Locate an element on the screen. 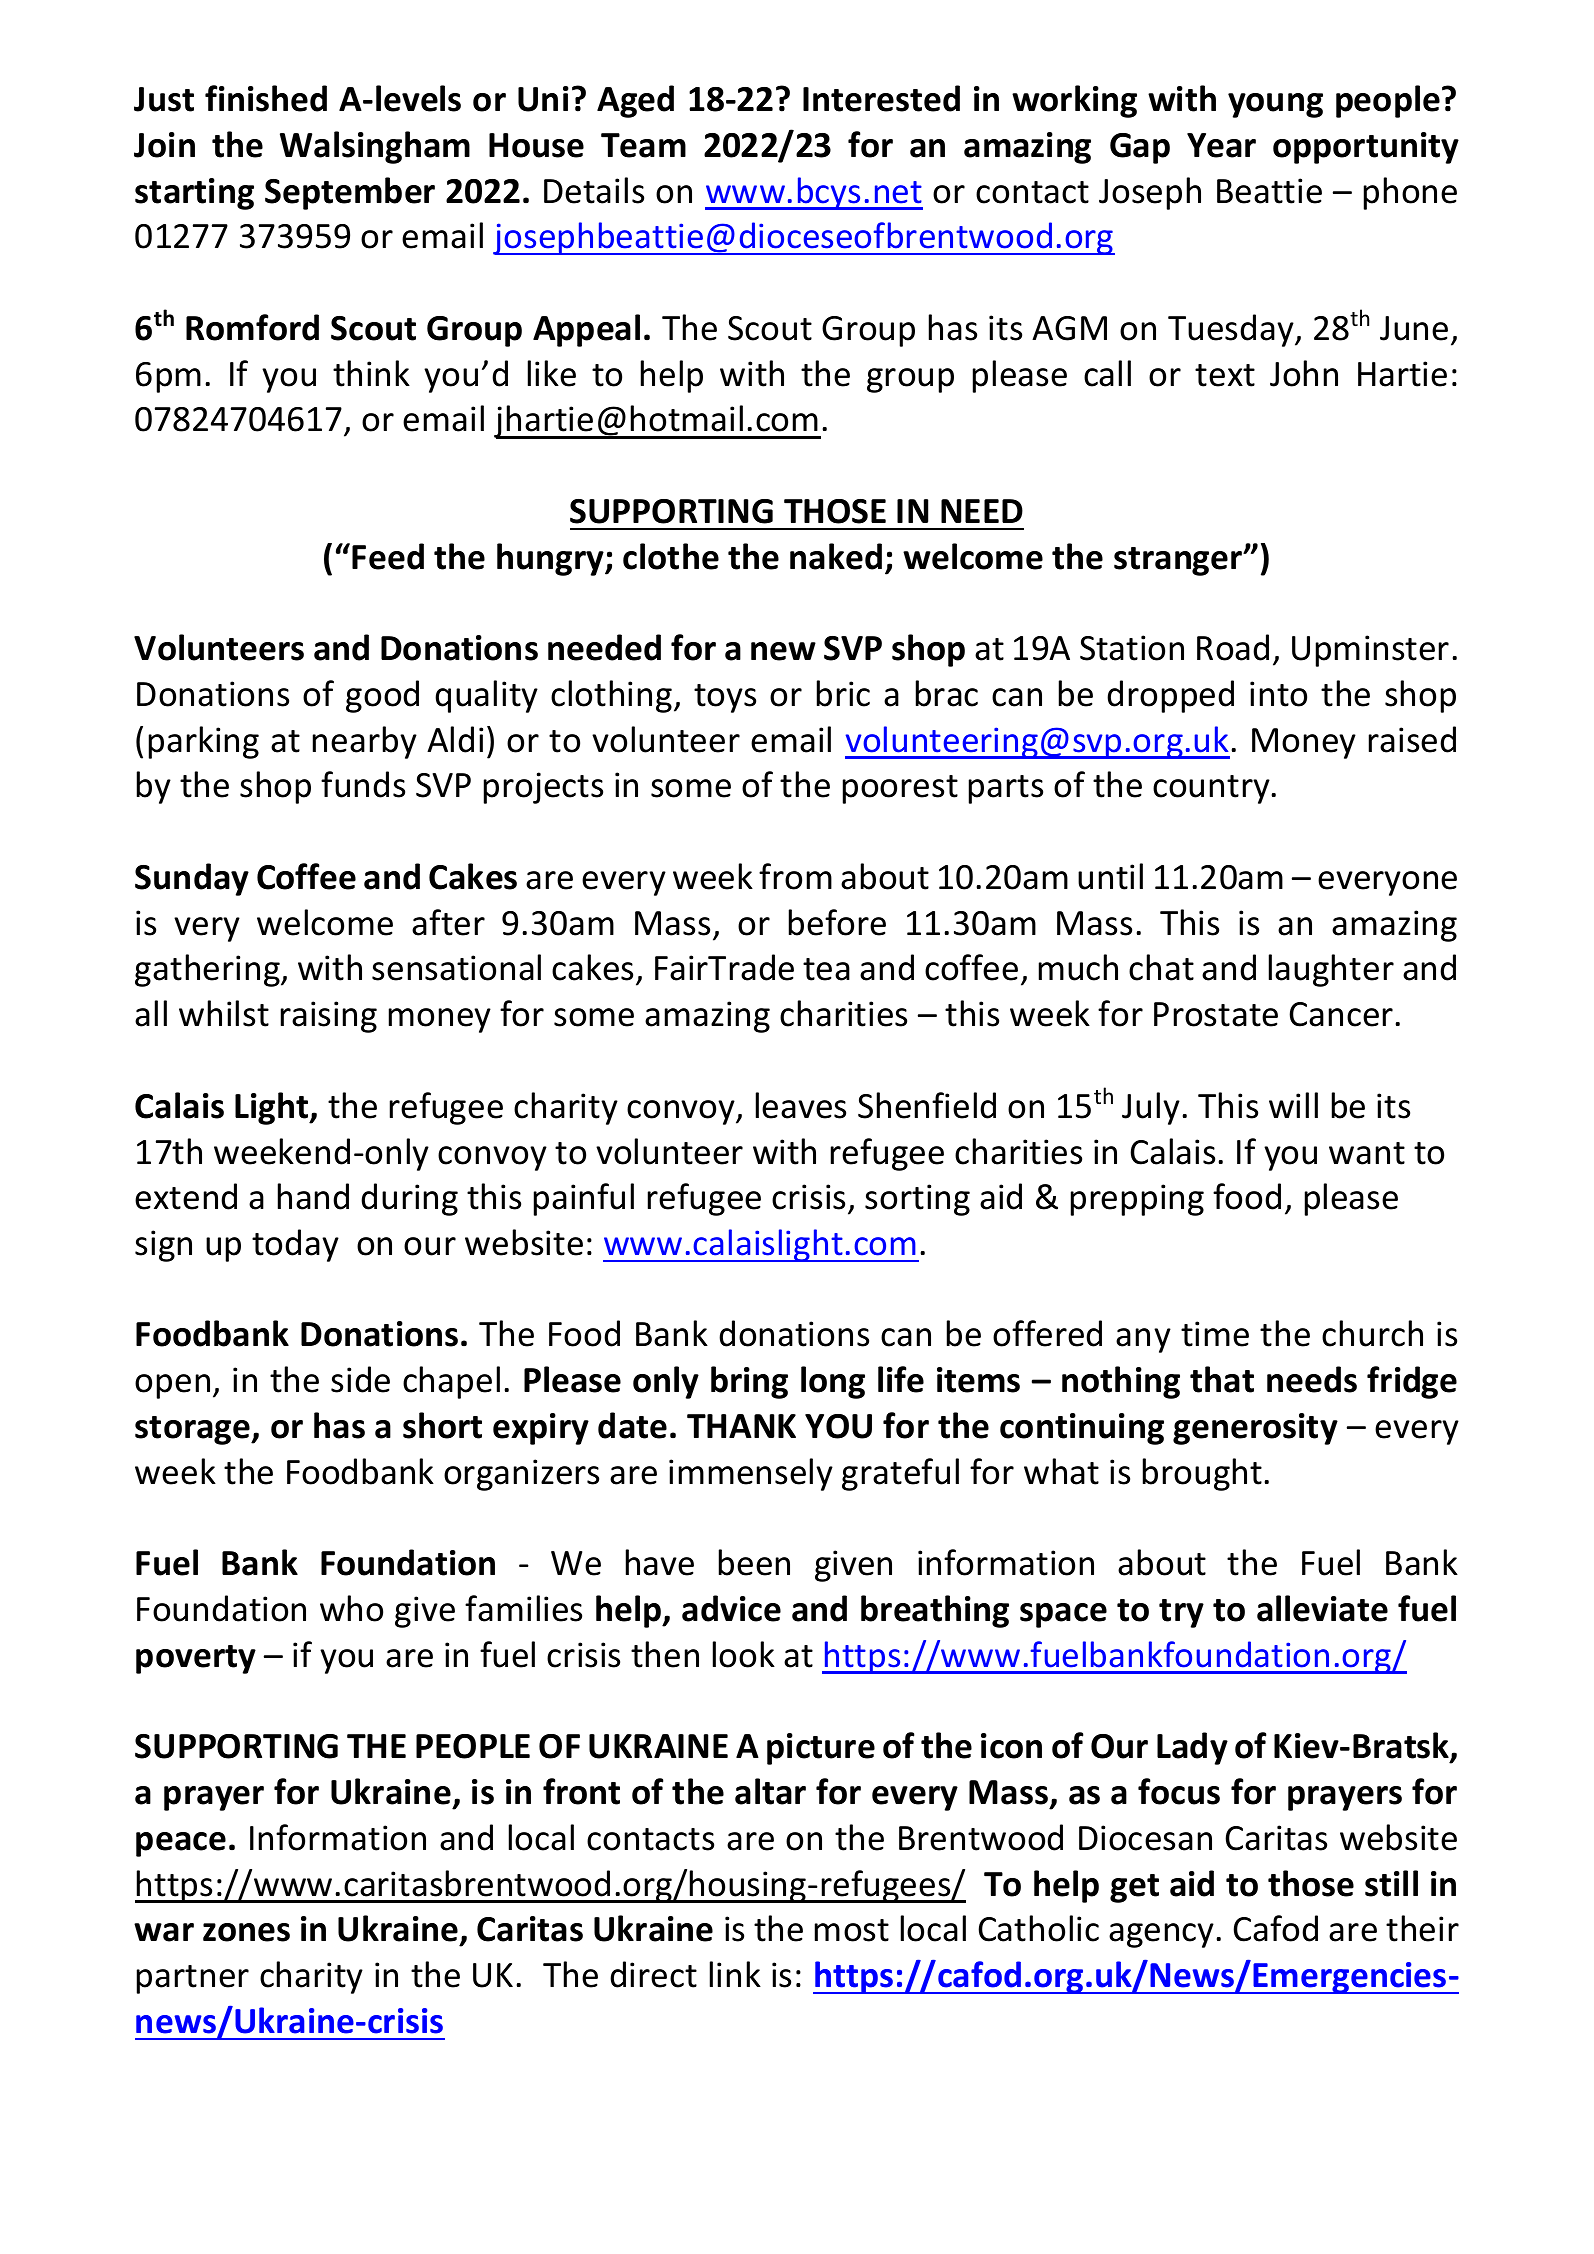 This screenshot has width=1594, height=2254. raising is located at coordinates (329, 1017).
